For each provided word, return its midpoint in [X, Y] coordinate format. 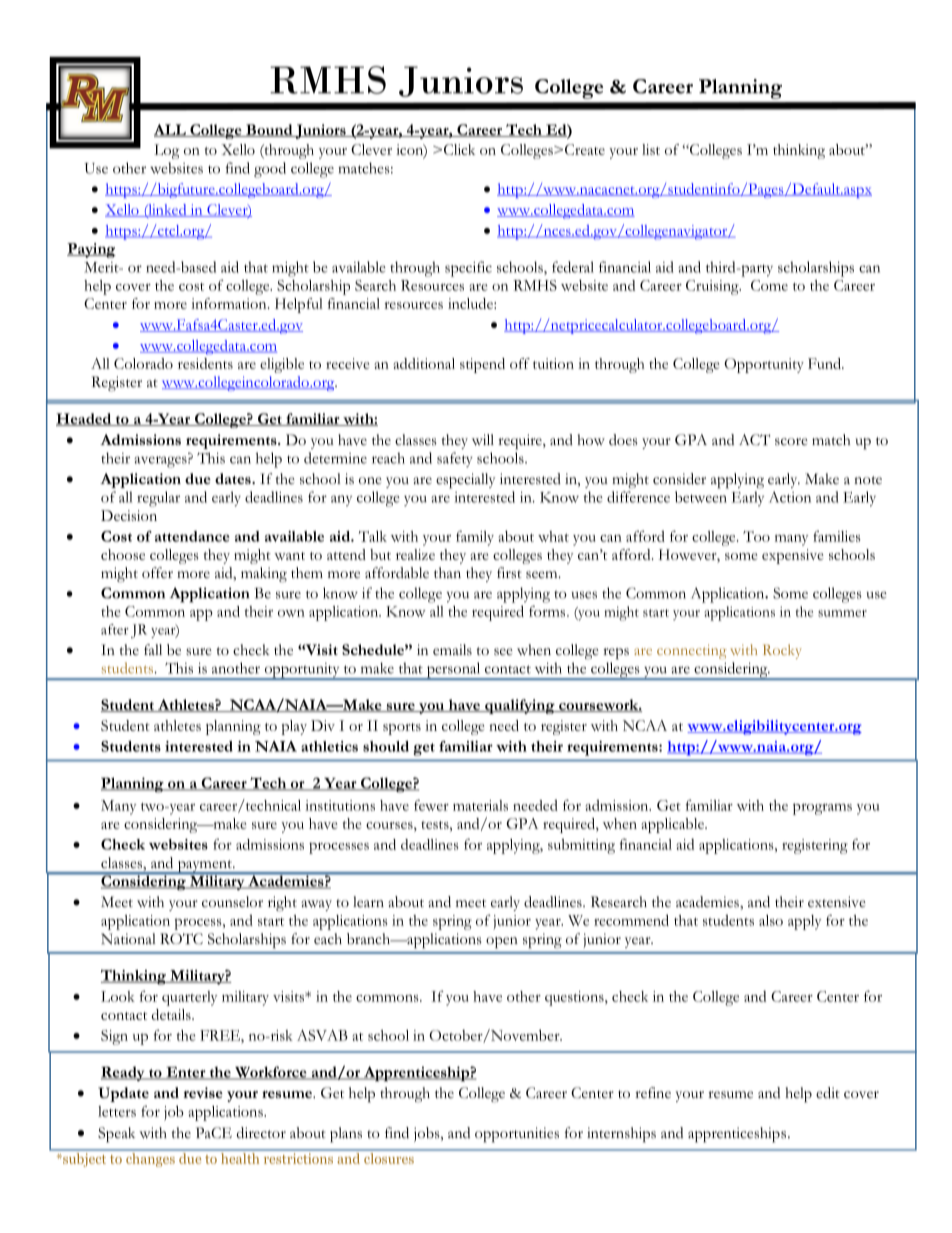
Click [458, 149]
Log [166, 151]
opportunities [517, 1135]
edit [828, 1093]
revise [203, 1092]
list [651, 149]
